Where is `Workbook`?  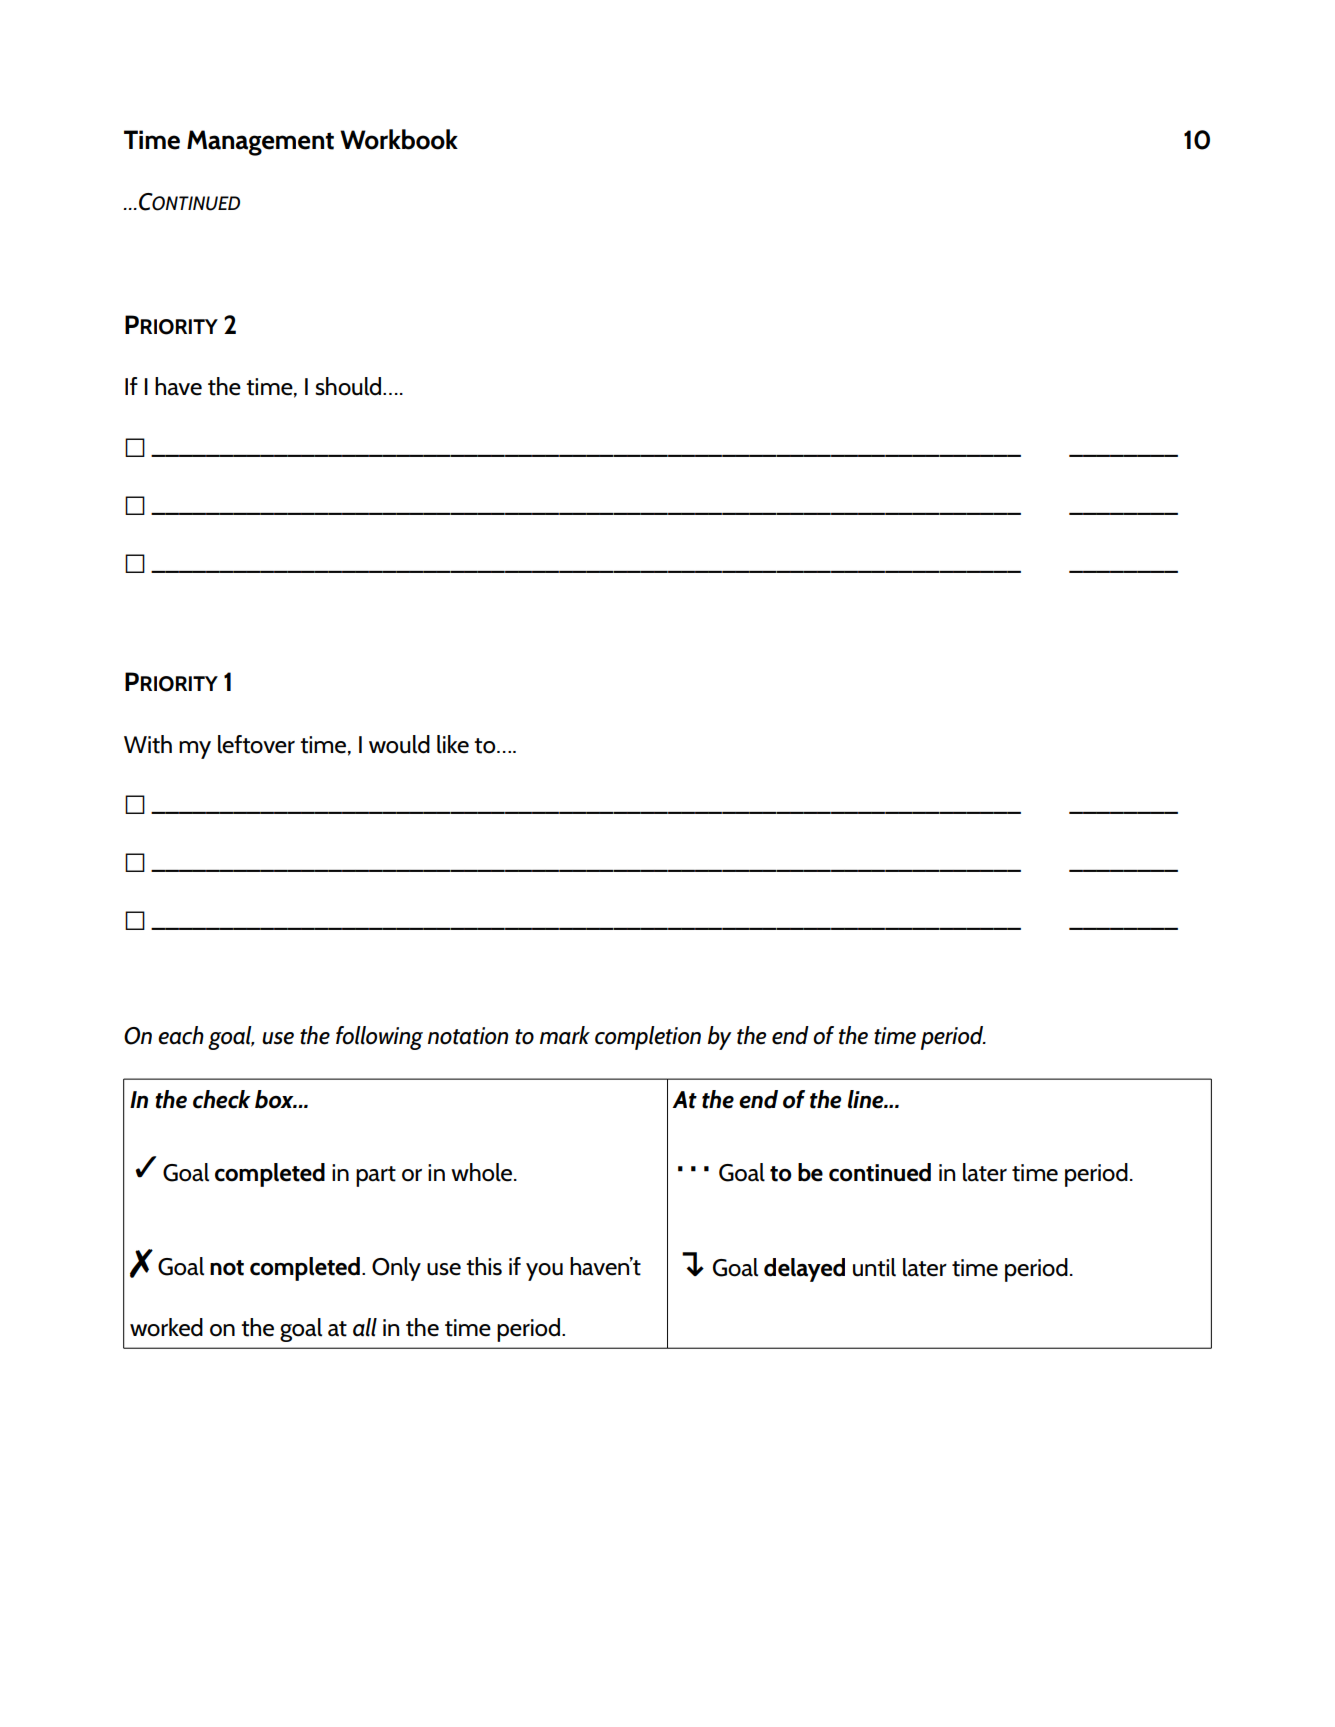 Workbook is located at coordinates (399, 139).
